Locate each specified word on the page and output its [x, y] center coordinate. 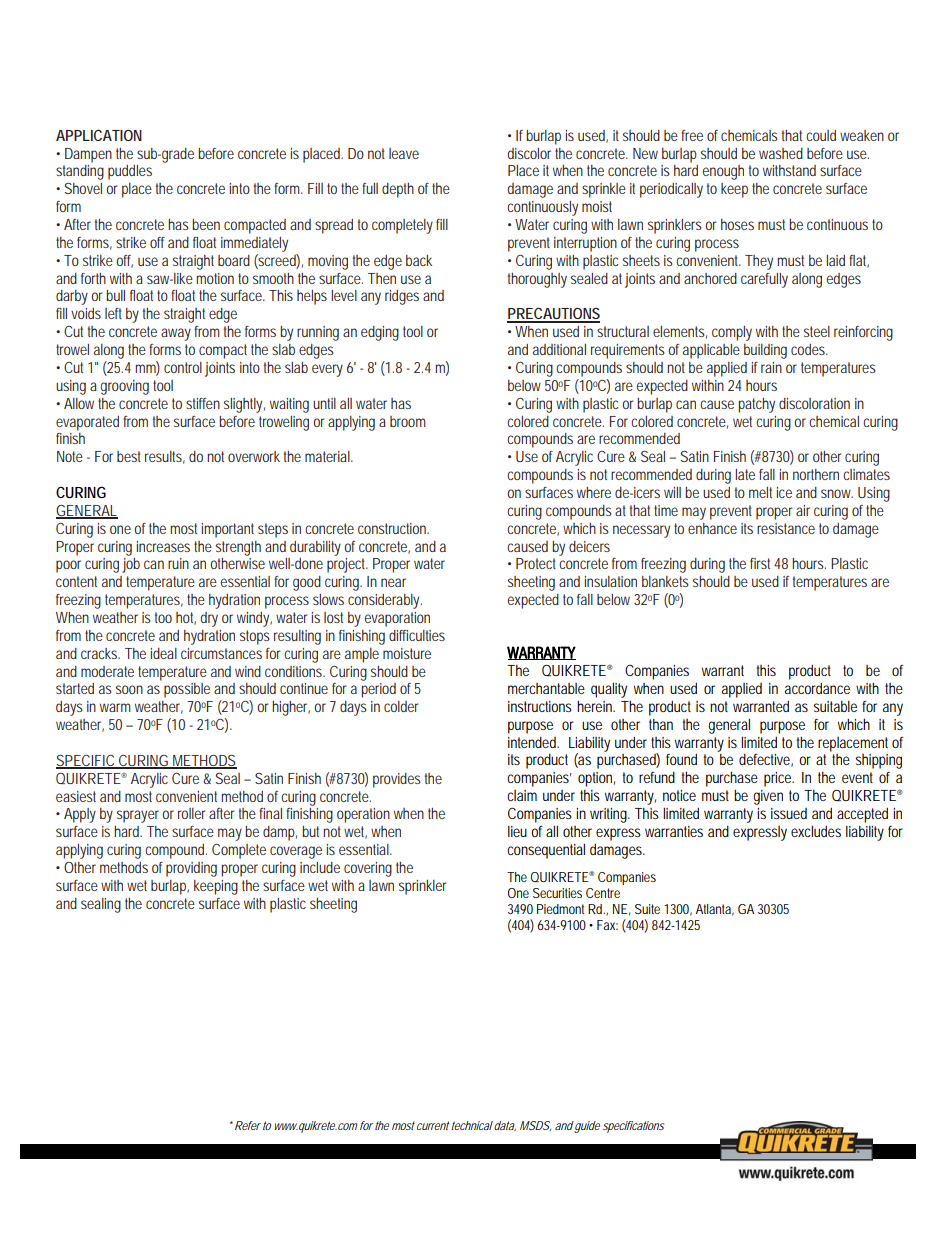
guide [586, 1127]
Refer [248, 1125]
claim [522, 795]
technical [472, 1125]
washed [781, 153]
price [779, 779]
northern [816, 474]
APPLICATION [99, 135]
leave [404, 153]
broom [408, 421]
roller [192, 813]
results [165, 457]
